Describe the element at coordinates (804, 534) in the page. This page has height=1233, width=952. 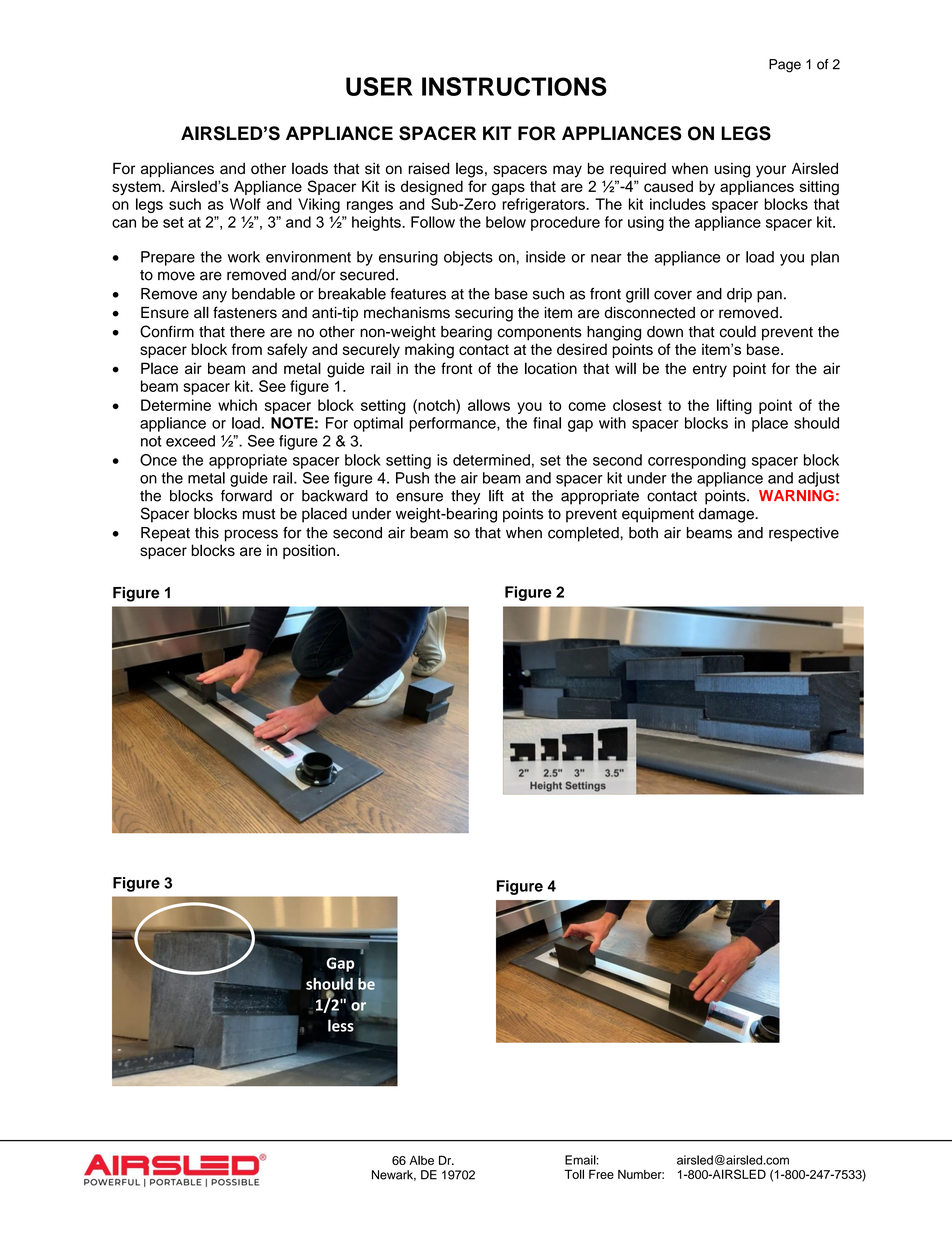
I see `respective` at that location.
